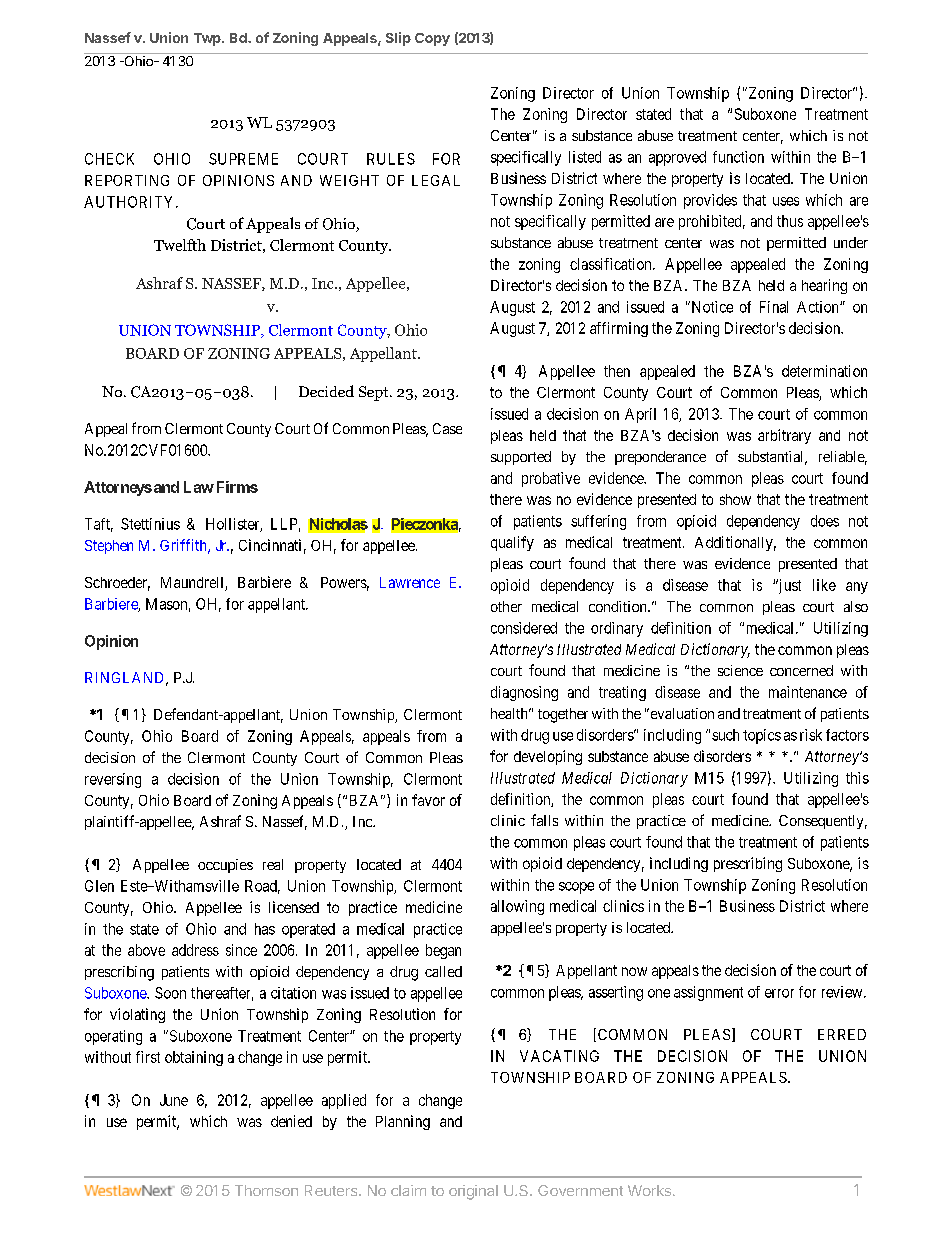  Describe the element at coordinates (180, 245) in the screenshot. I see `Twelfth` at that location.
